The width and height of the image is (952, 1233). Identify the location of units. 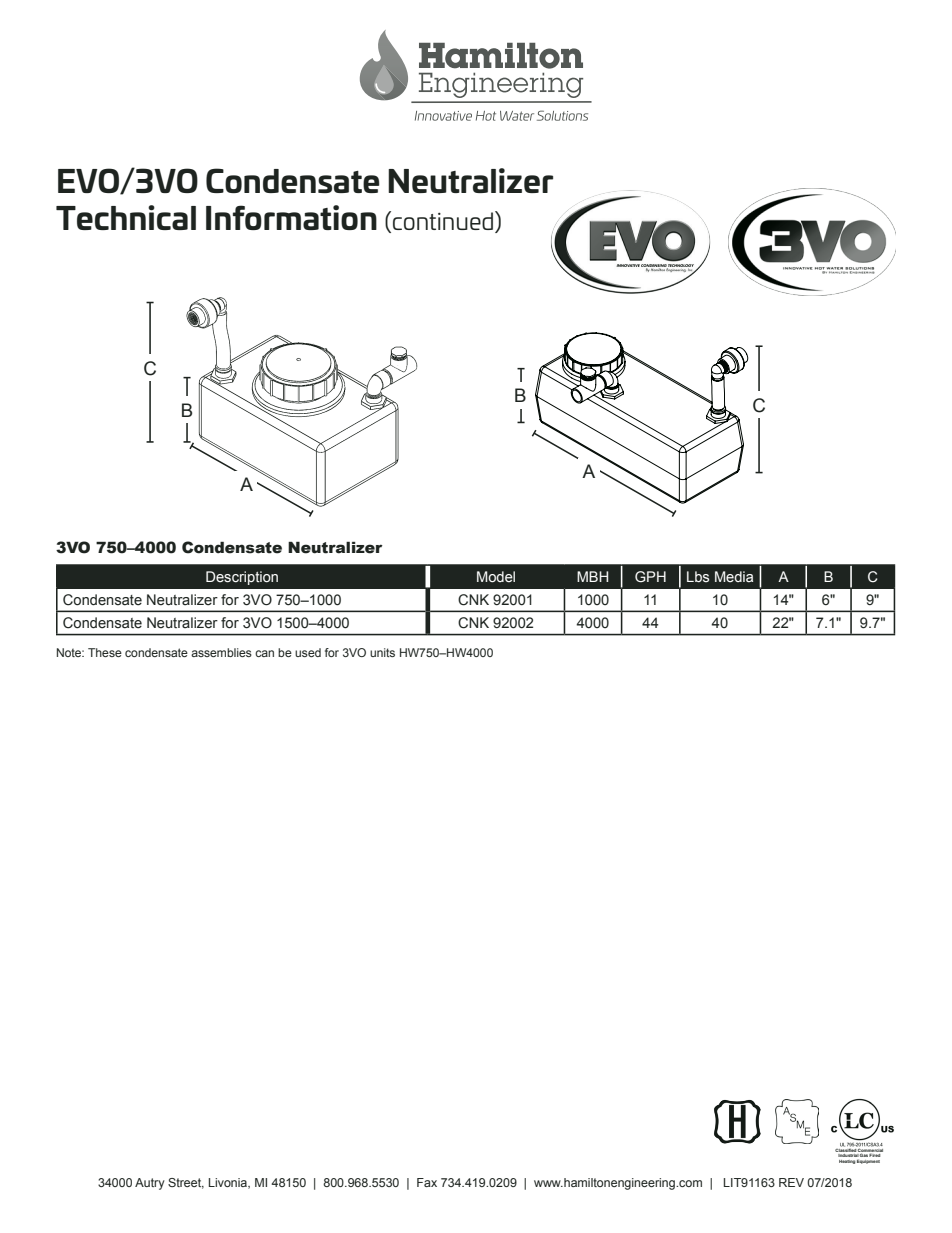
(382, 652).
